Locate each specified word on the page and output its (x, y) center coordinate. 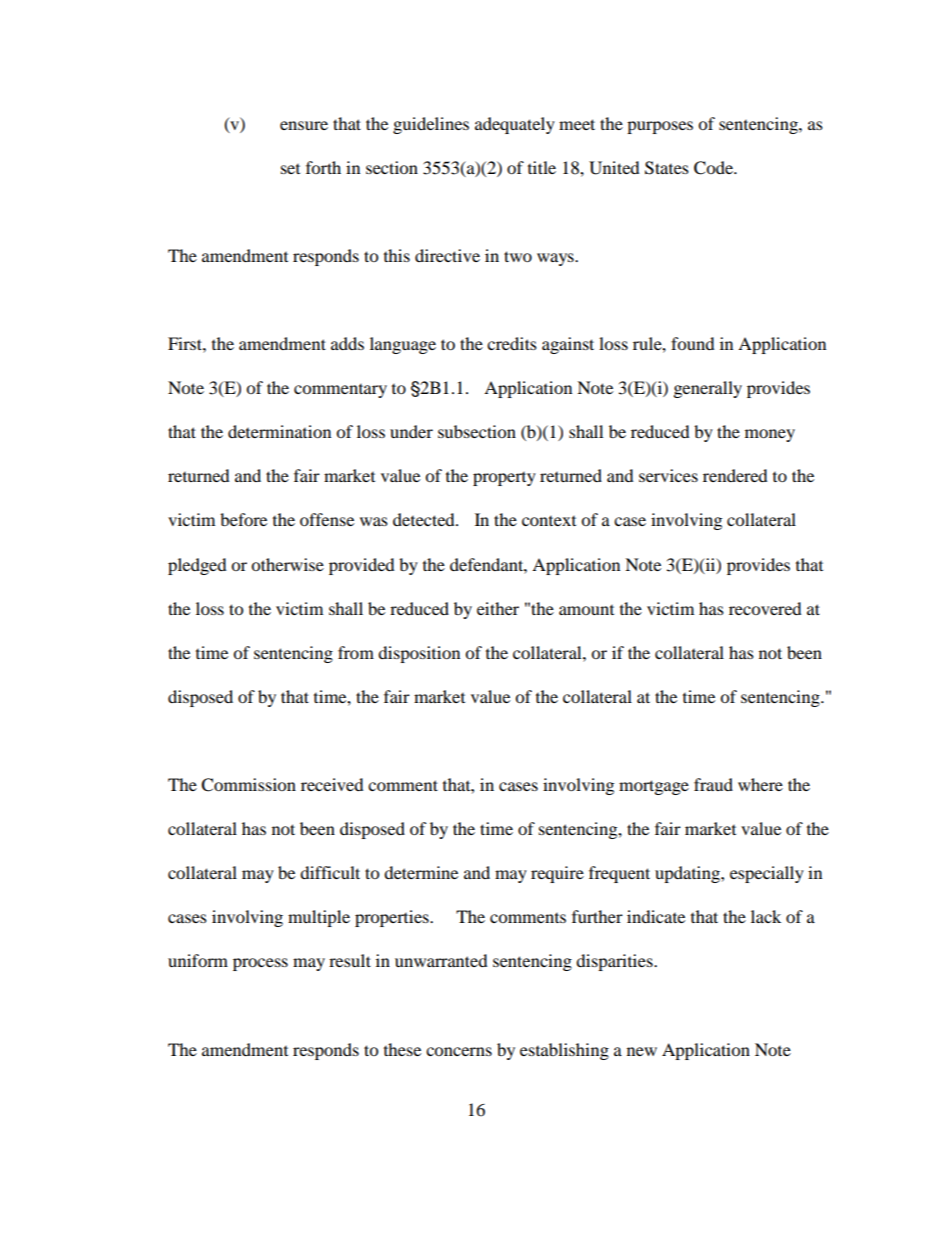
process (260, 964)
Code (714, 168)
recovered (765, 608)
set (290, 169)
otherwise (287, 564)
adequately (515, 125)
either (498, 608)
